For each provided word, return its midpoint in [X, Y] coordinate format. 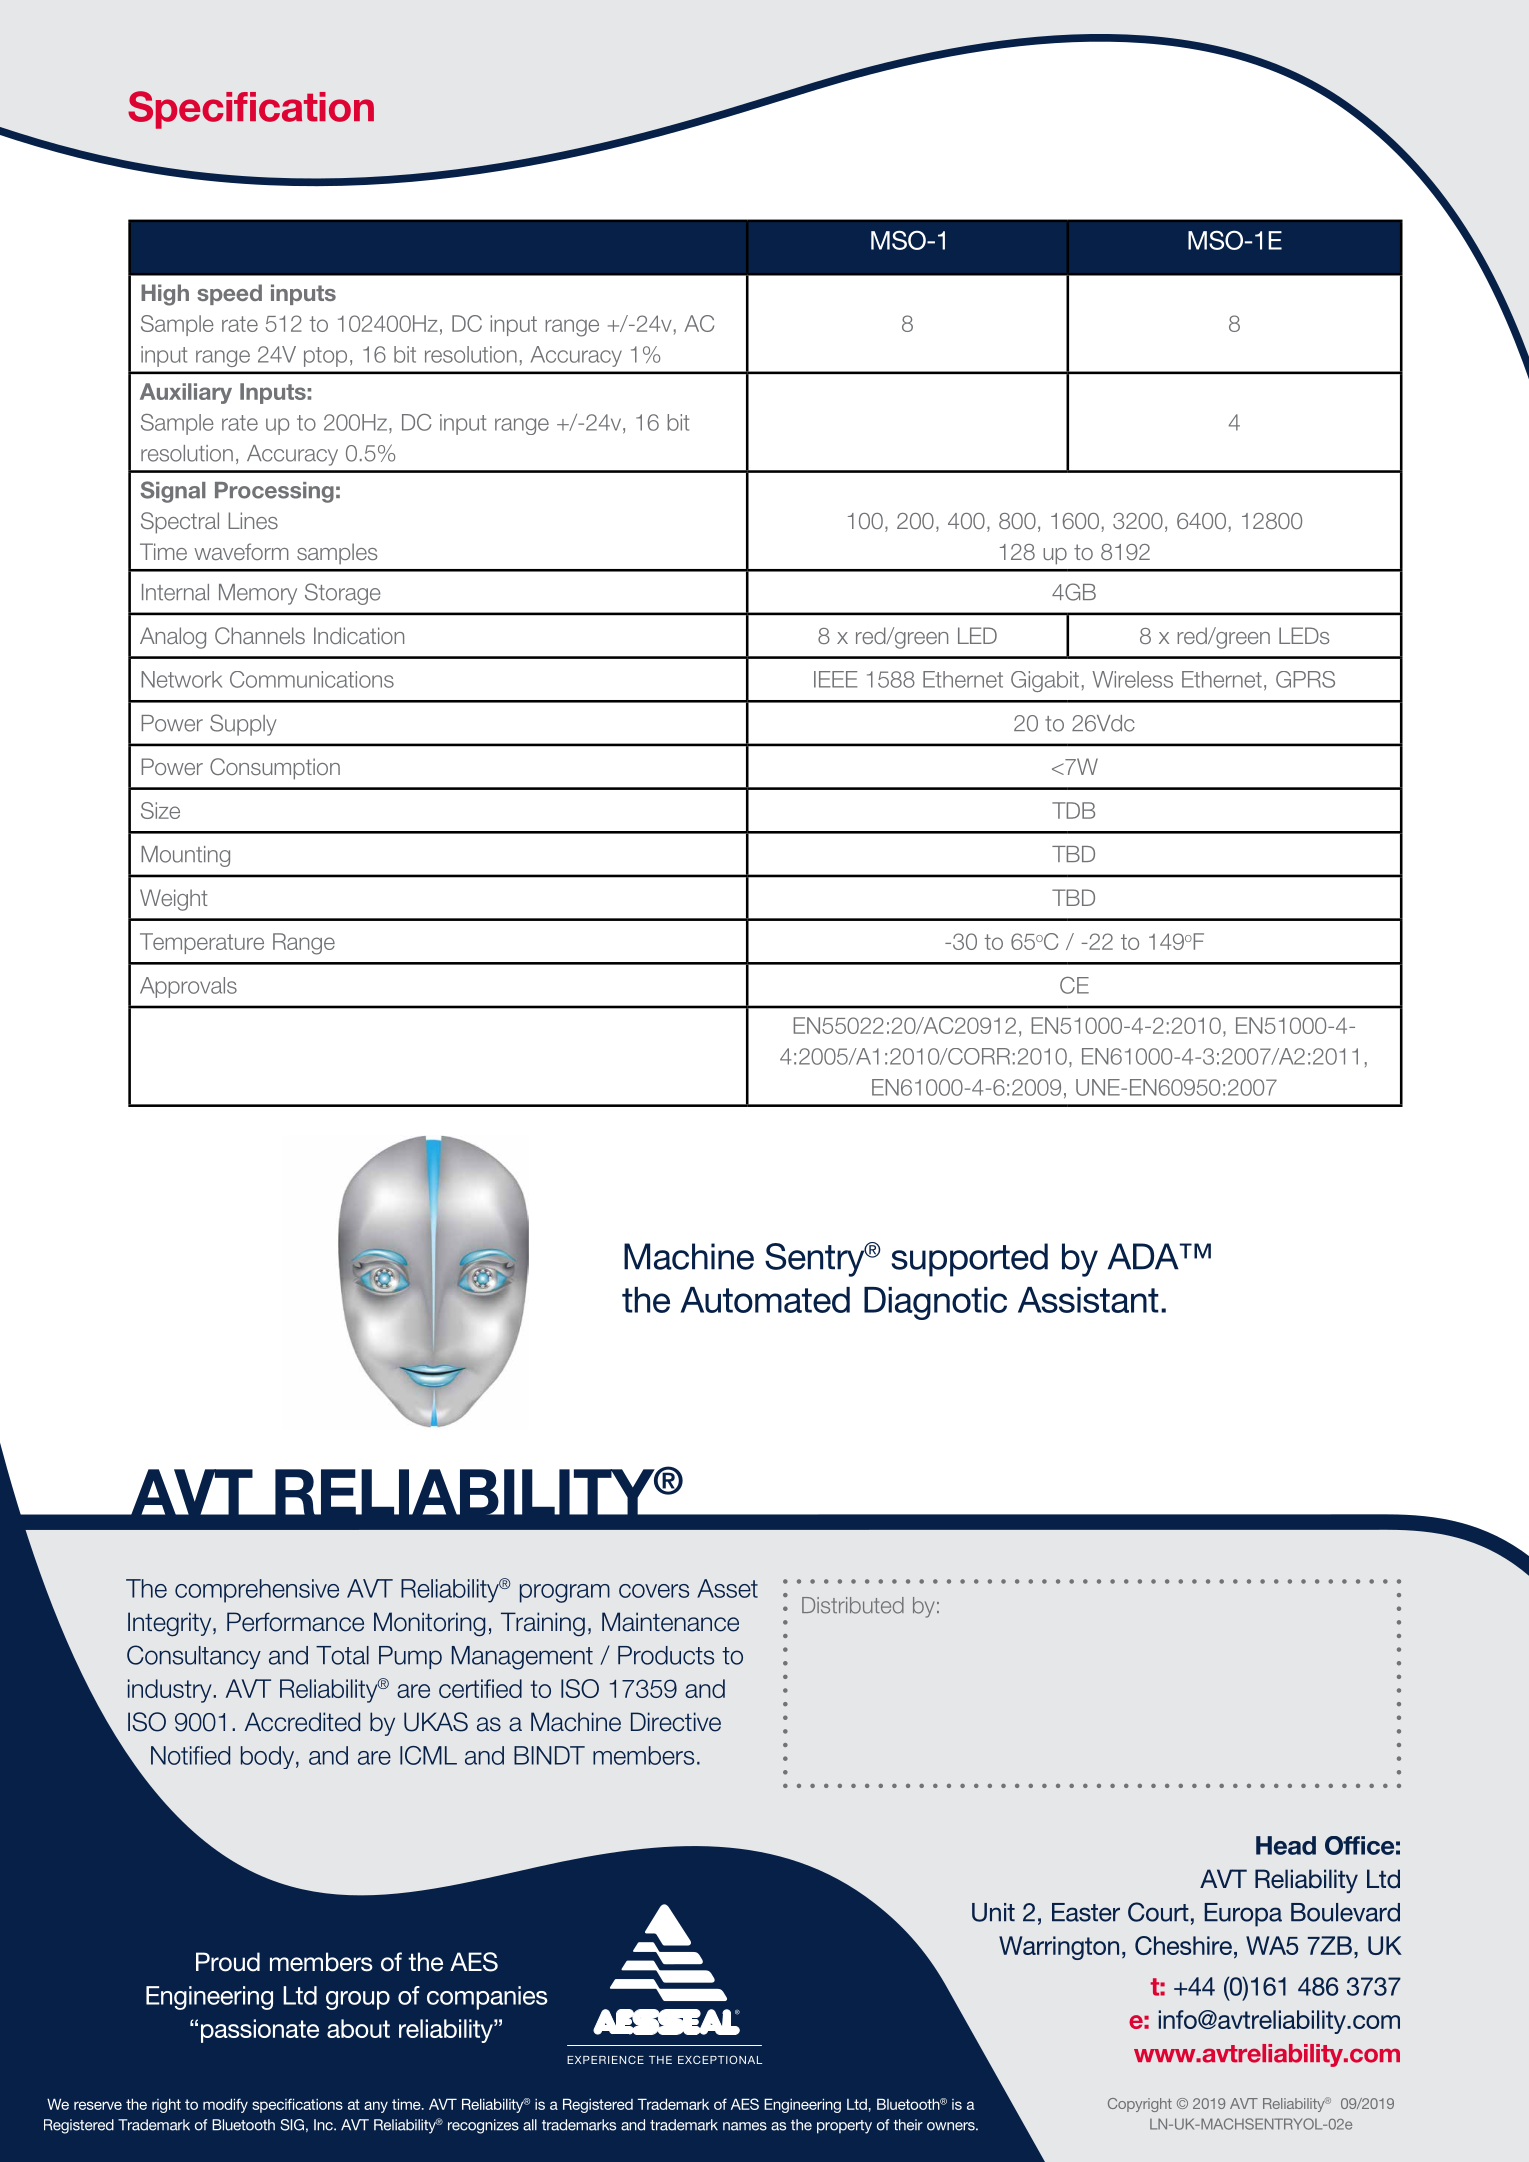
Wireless [1132, 679]
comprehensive [257, 1591]
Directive [676, 1722]
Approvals [188, 987]
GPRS [1305, 679]
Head [1286, 1845]
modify [225, 2105]
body [267, 1757]
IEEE [836, 679]
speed [229, 294]
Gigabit [1045, 681]
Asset [727, 1588]
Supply [243, 725]
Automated [765, 1300]
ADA [1144, 1256]
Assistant [1088, 1300]
